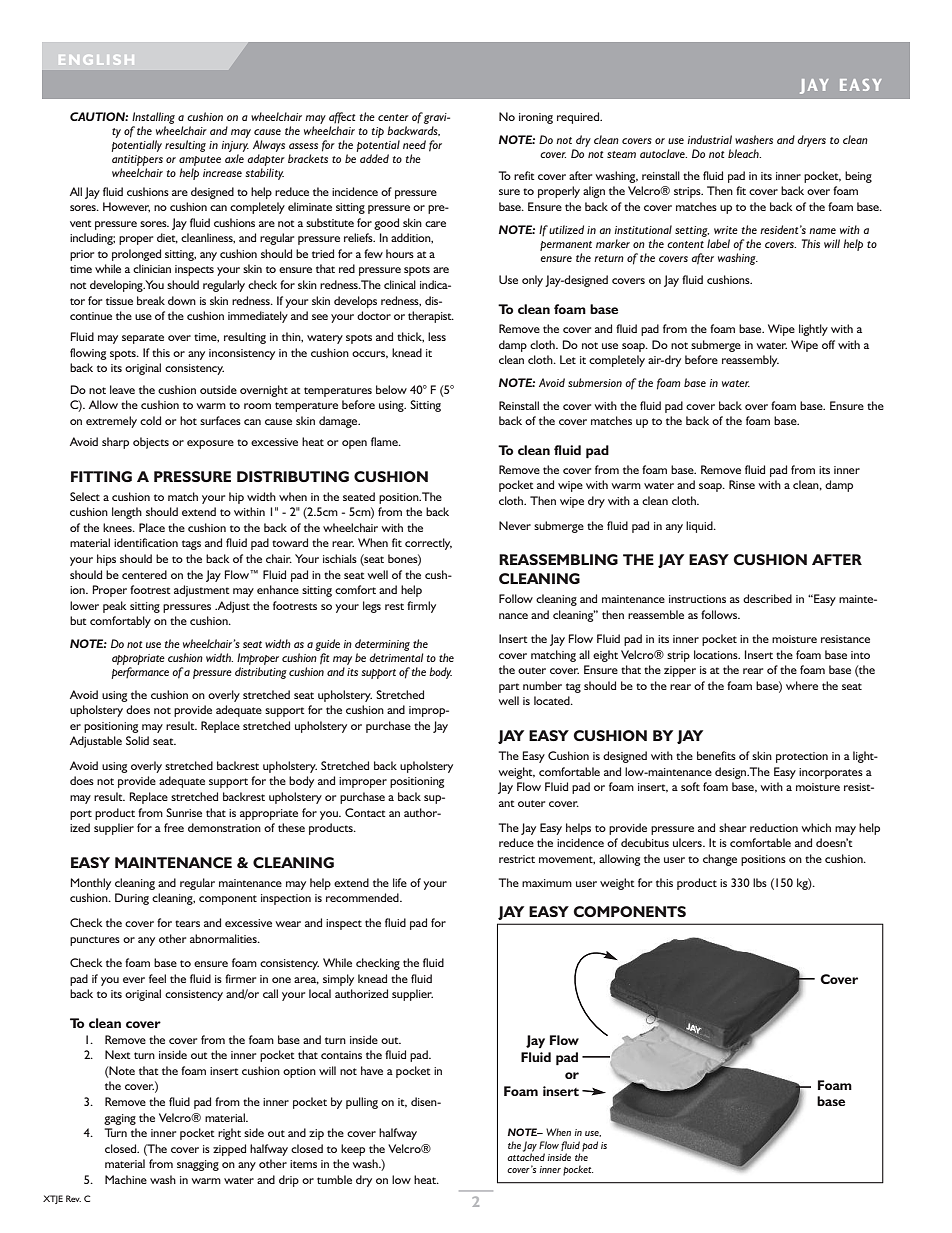 This image has height=1233, width=952. I want to click on protection, so click(802, 757).
